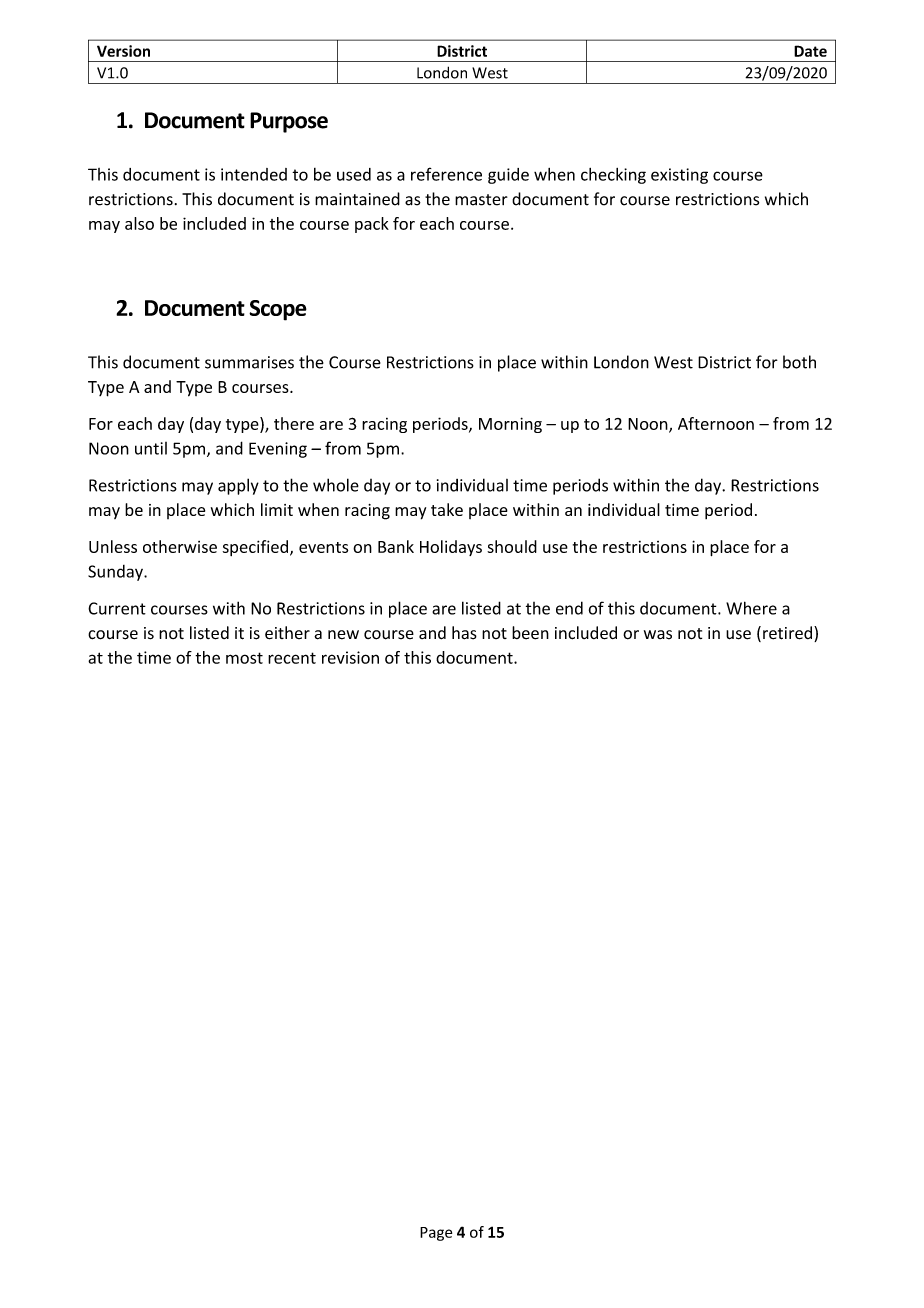 The image size is (924, 1308). Describe the element at coordinates (751, 608) in the screenshot. I see `Where` at that location.
